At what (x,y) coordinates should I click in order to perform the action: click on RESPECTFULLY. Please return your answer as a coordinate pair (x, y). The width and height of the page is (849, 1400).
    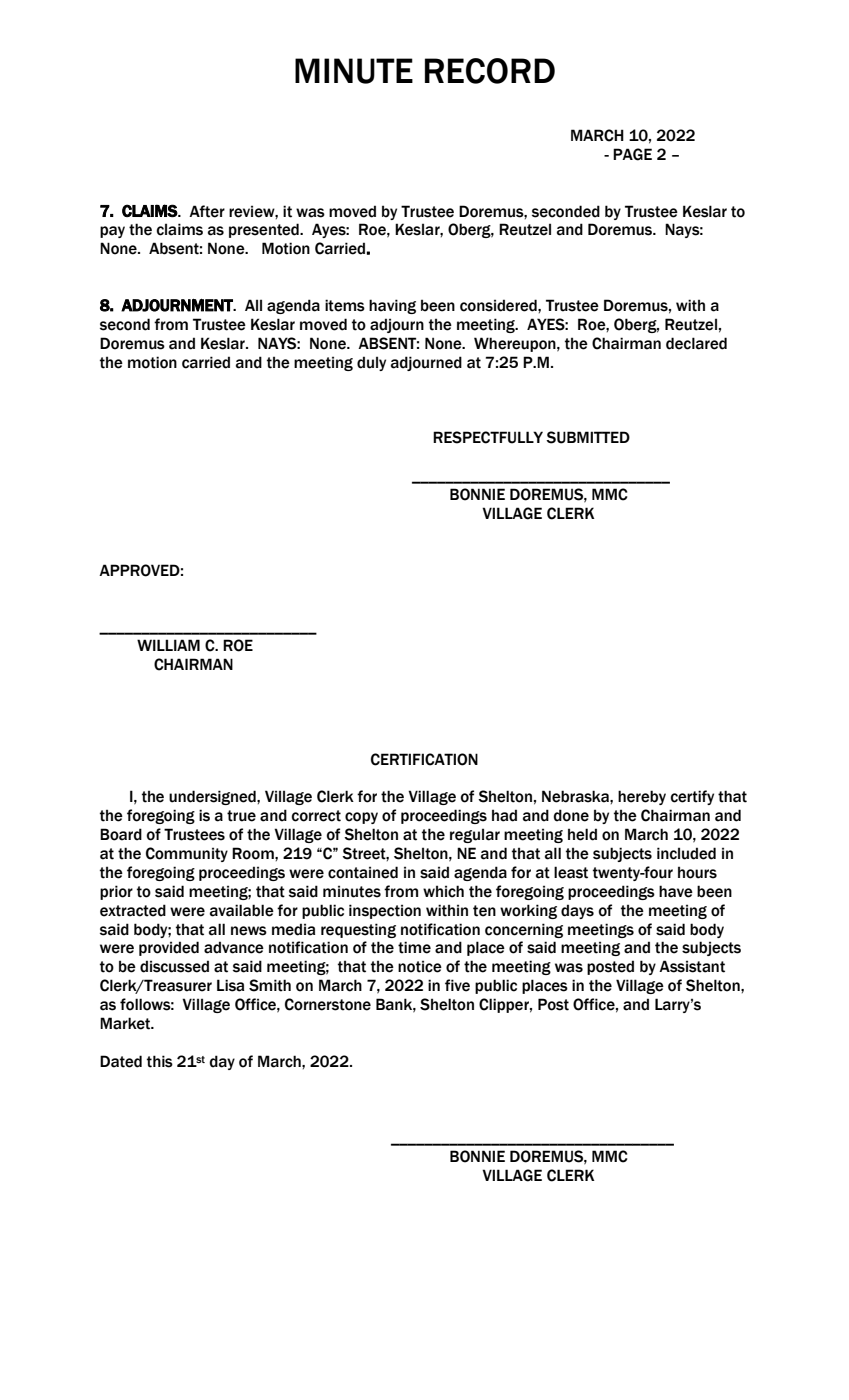
    Looking at the image, I should click on (488, 437).
